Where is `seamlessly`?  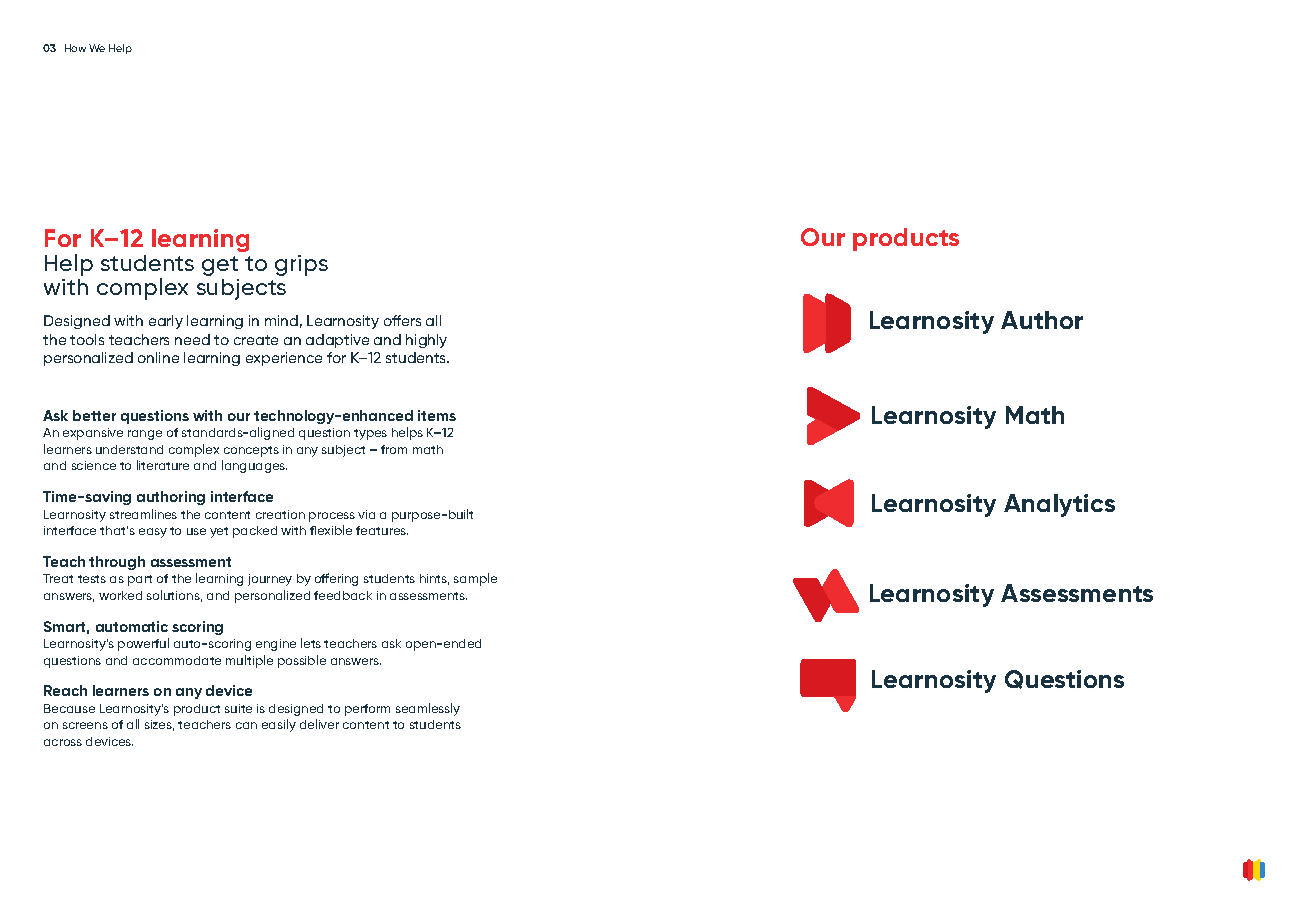 seamlessly is located at coordinates (428, 709).
